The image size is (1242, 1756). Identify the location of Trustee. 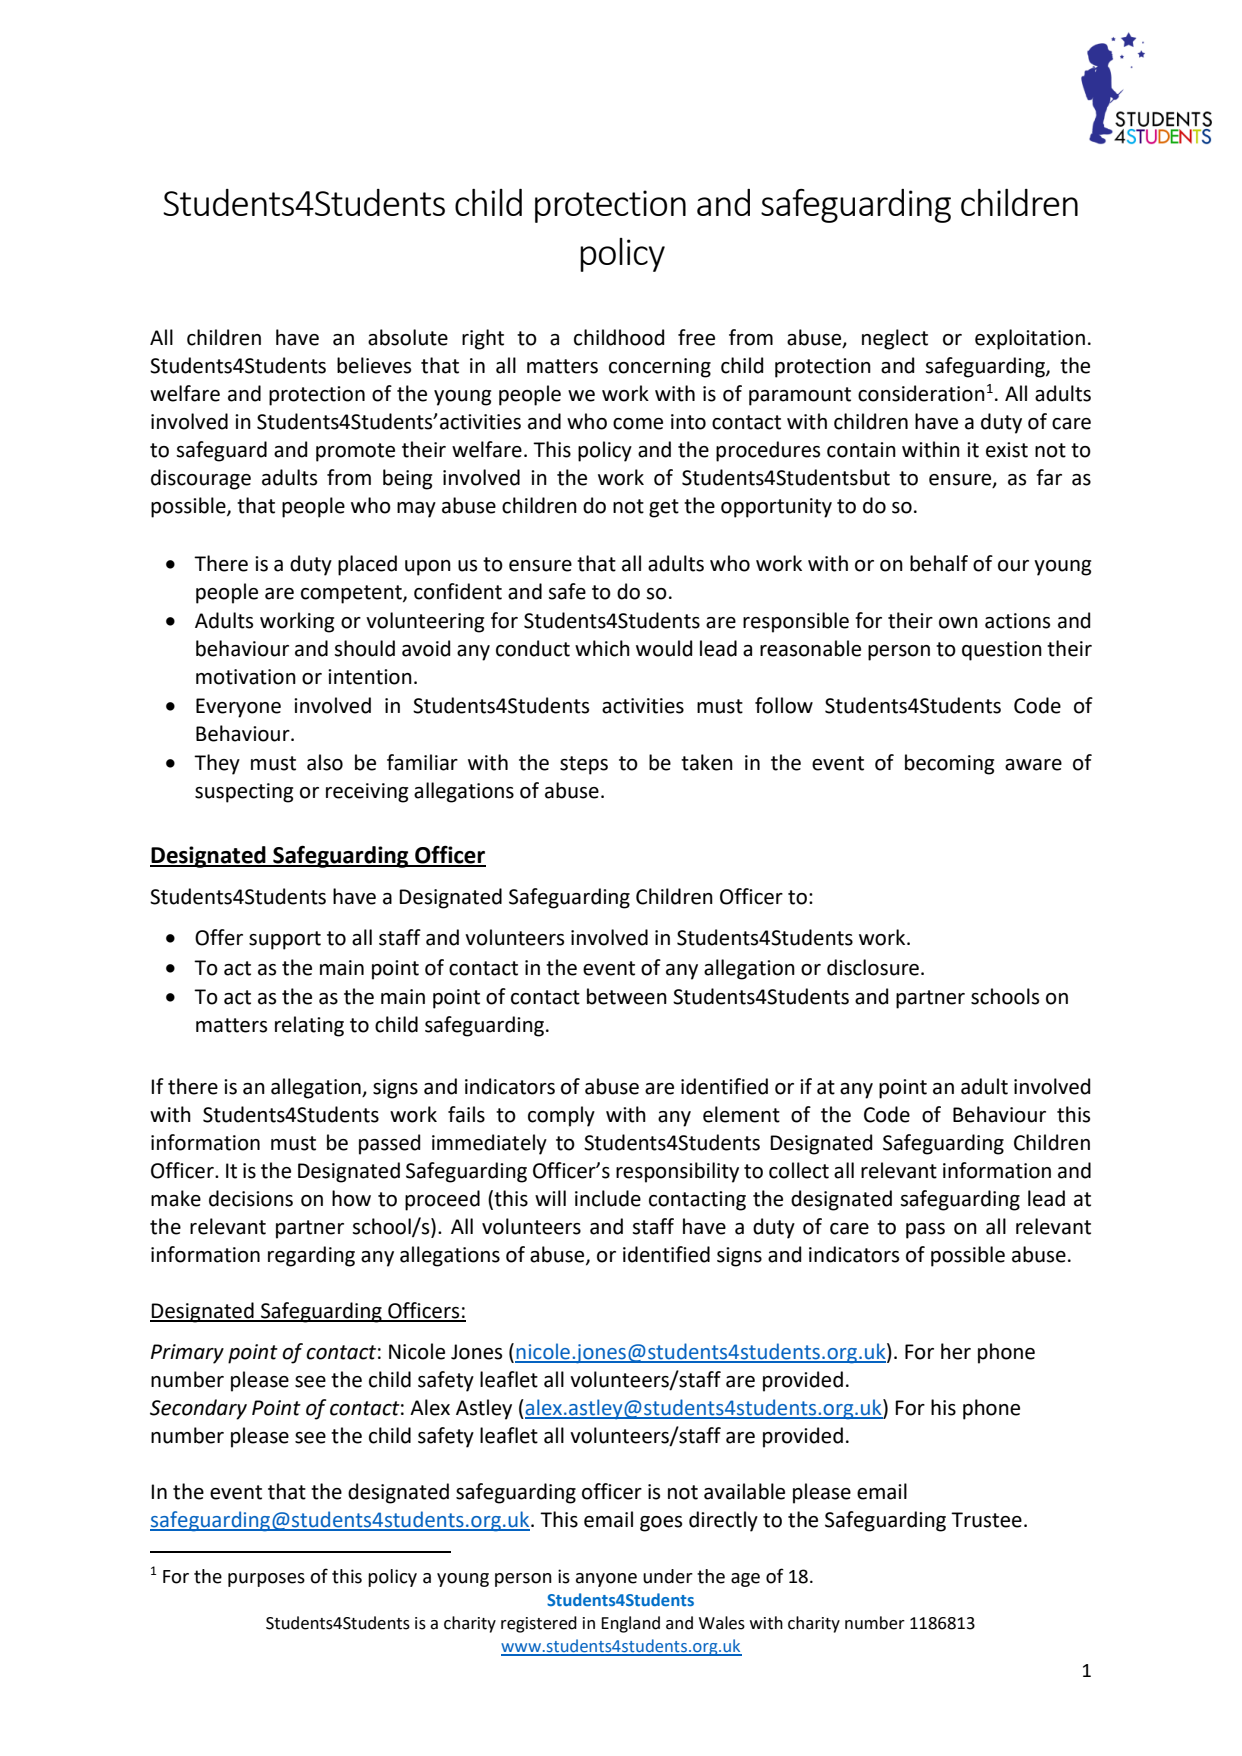
(986, 1520).
